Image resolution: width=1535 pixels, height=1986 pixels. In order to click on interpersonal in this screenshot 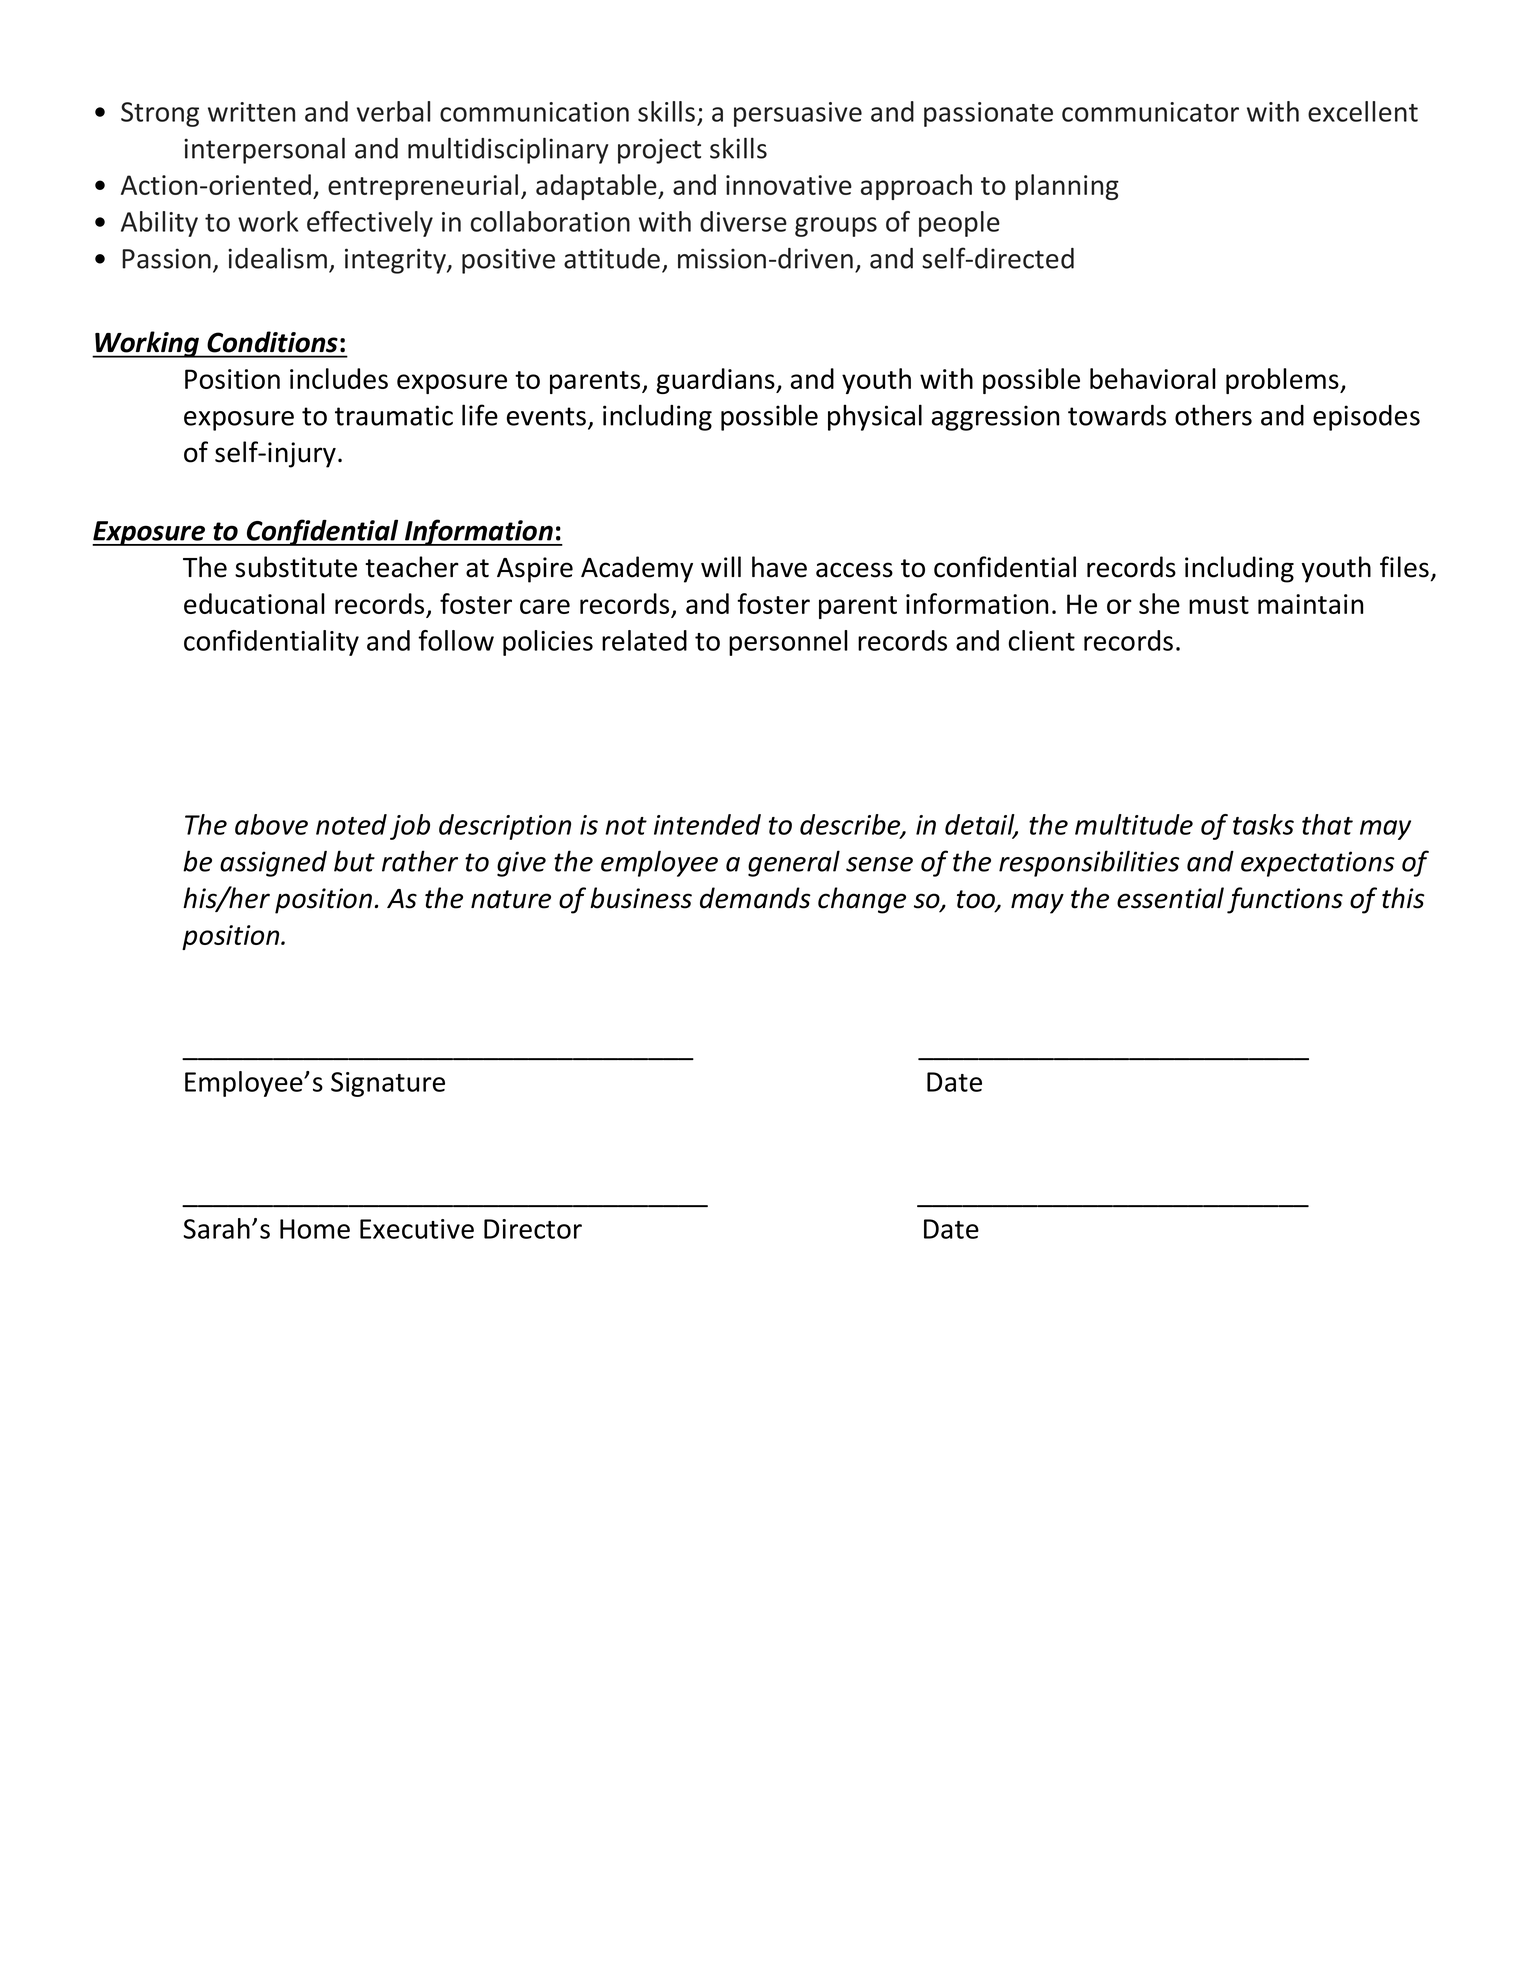, I will do `click(264, 150)`.
